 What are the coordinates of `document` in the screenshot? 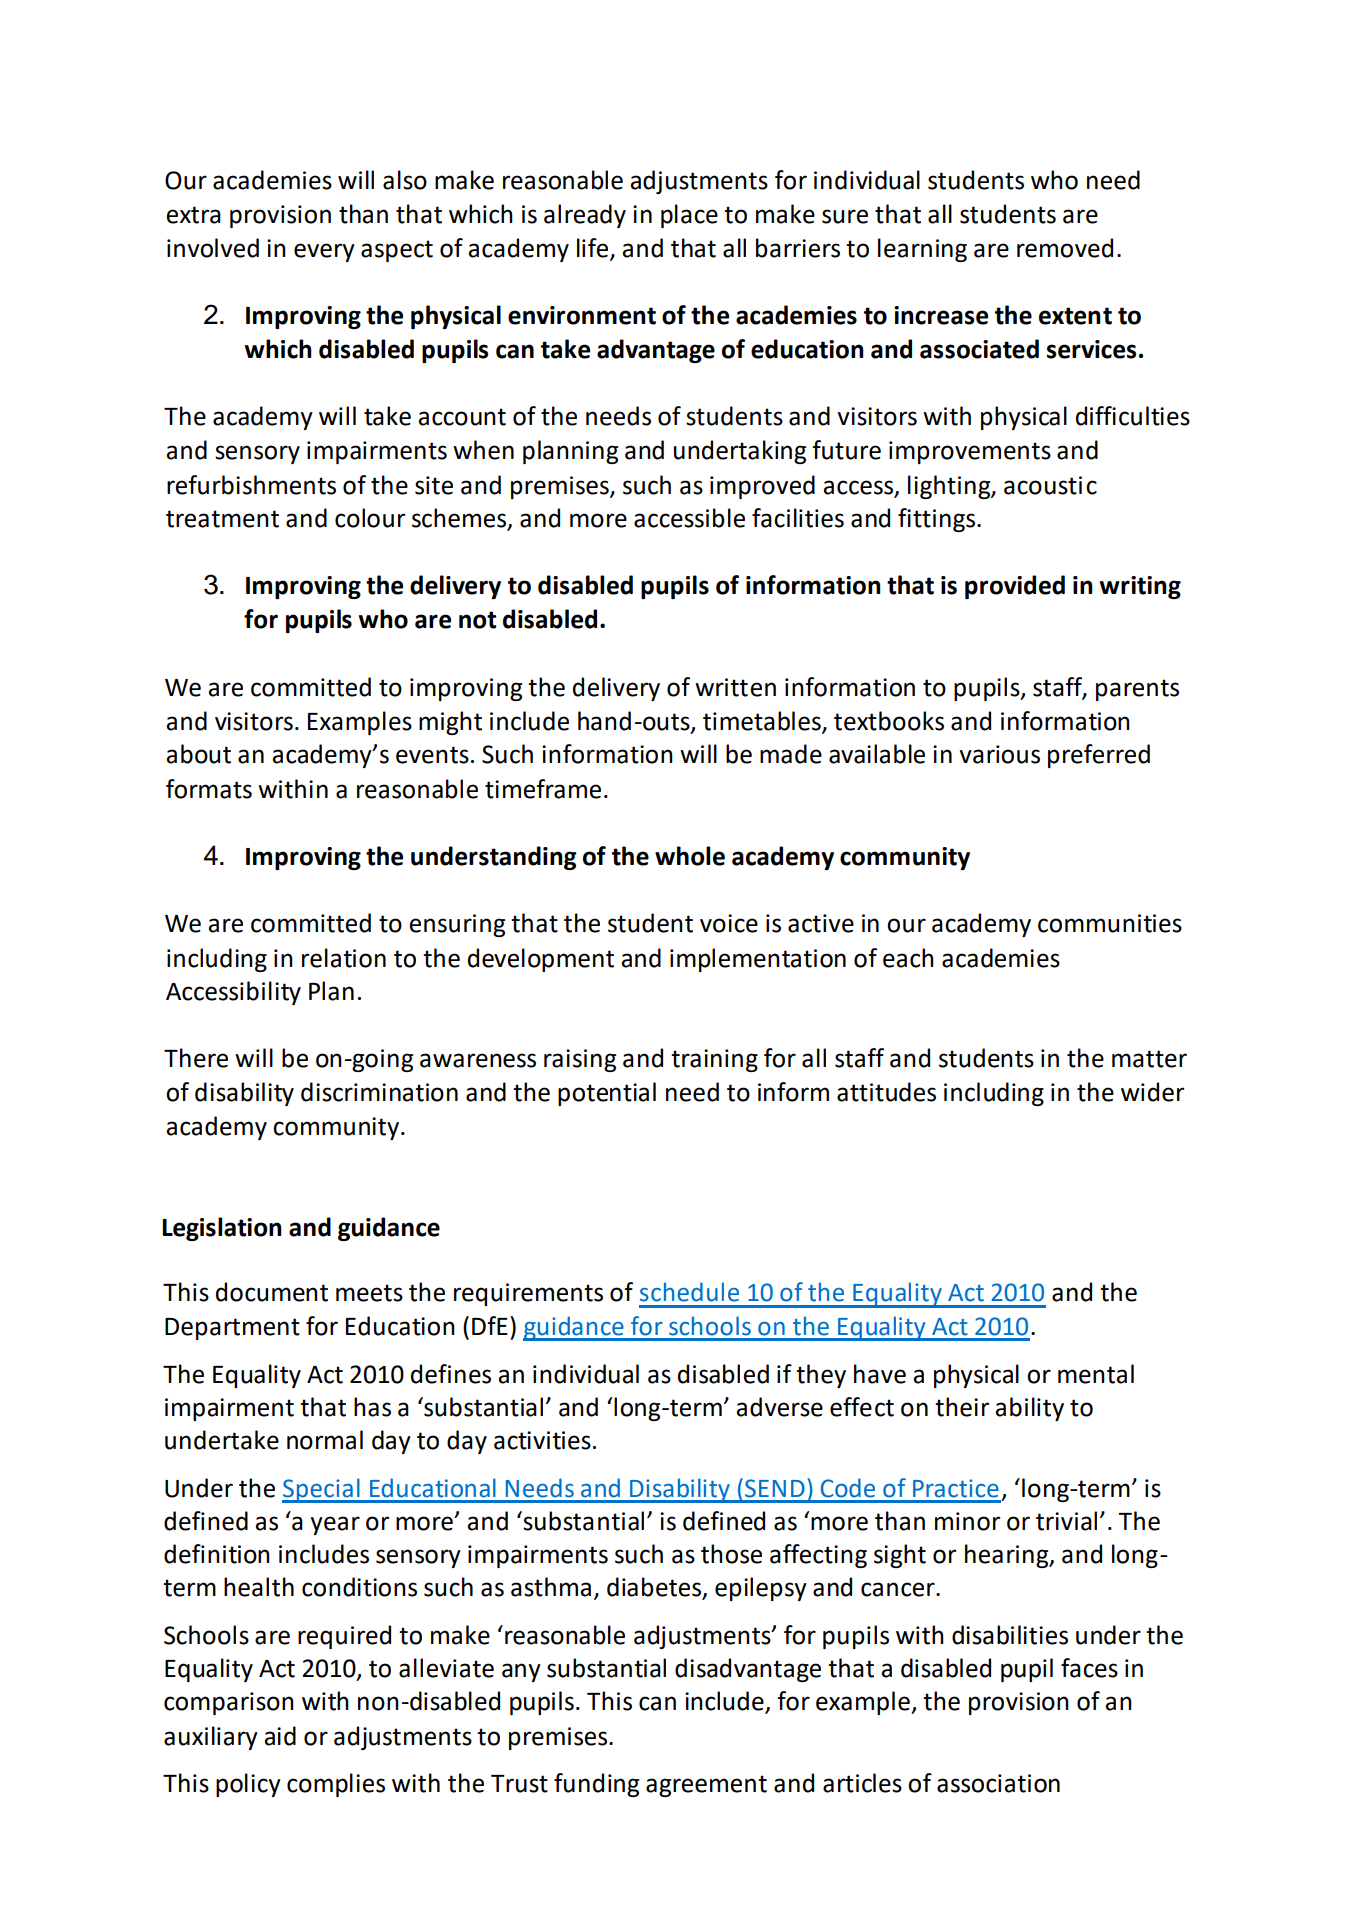 It's located at (272, 1292).
